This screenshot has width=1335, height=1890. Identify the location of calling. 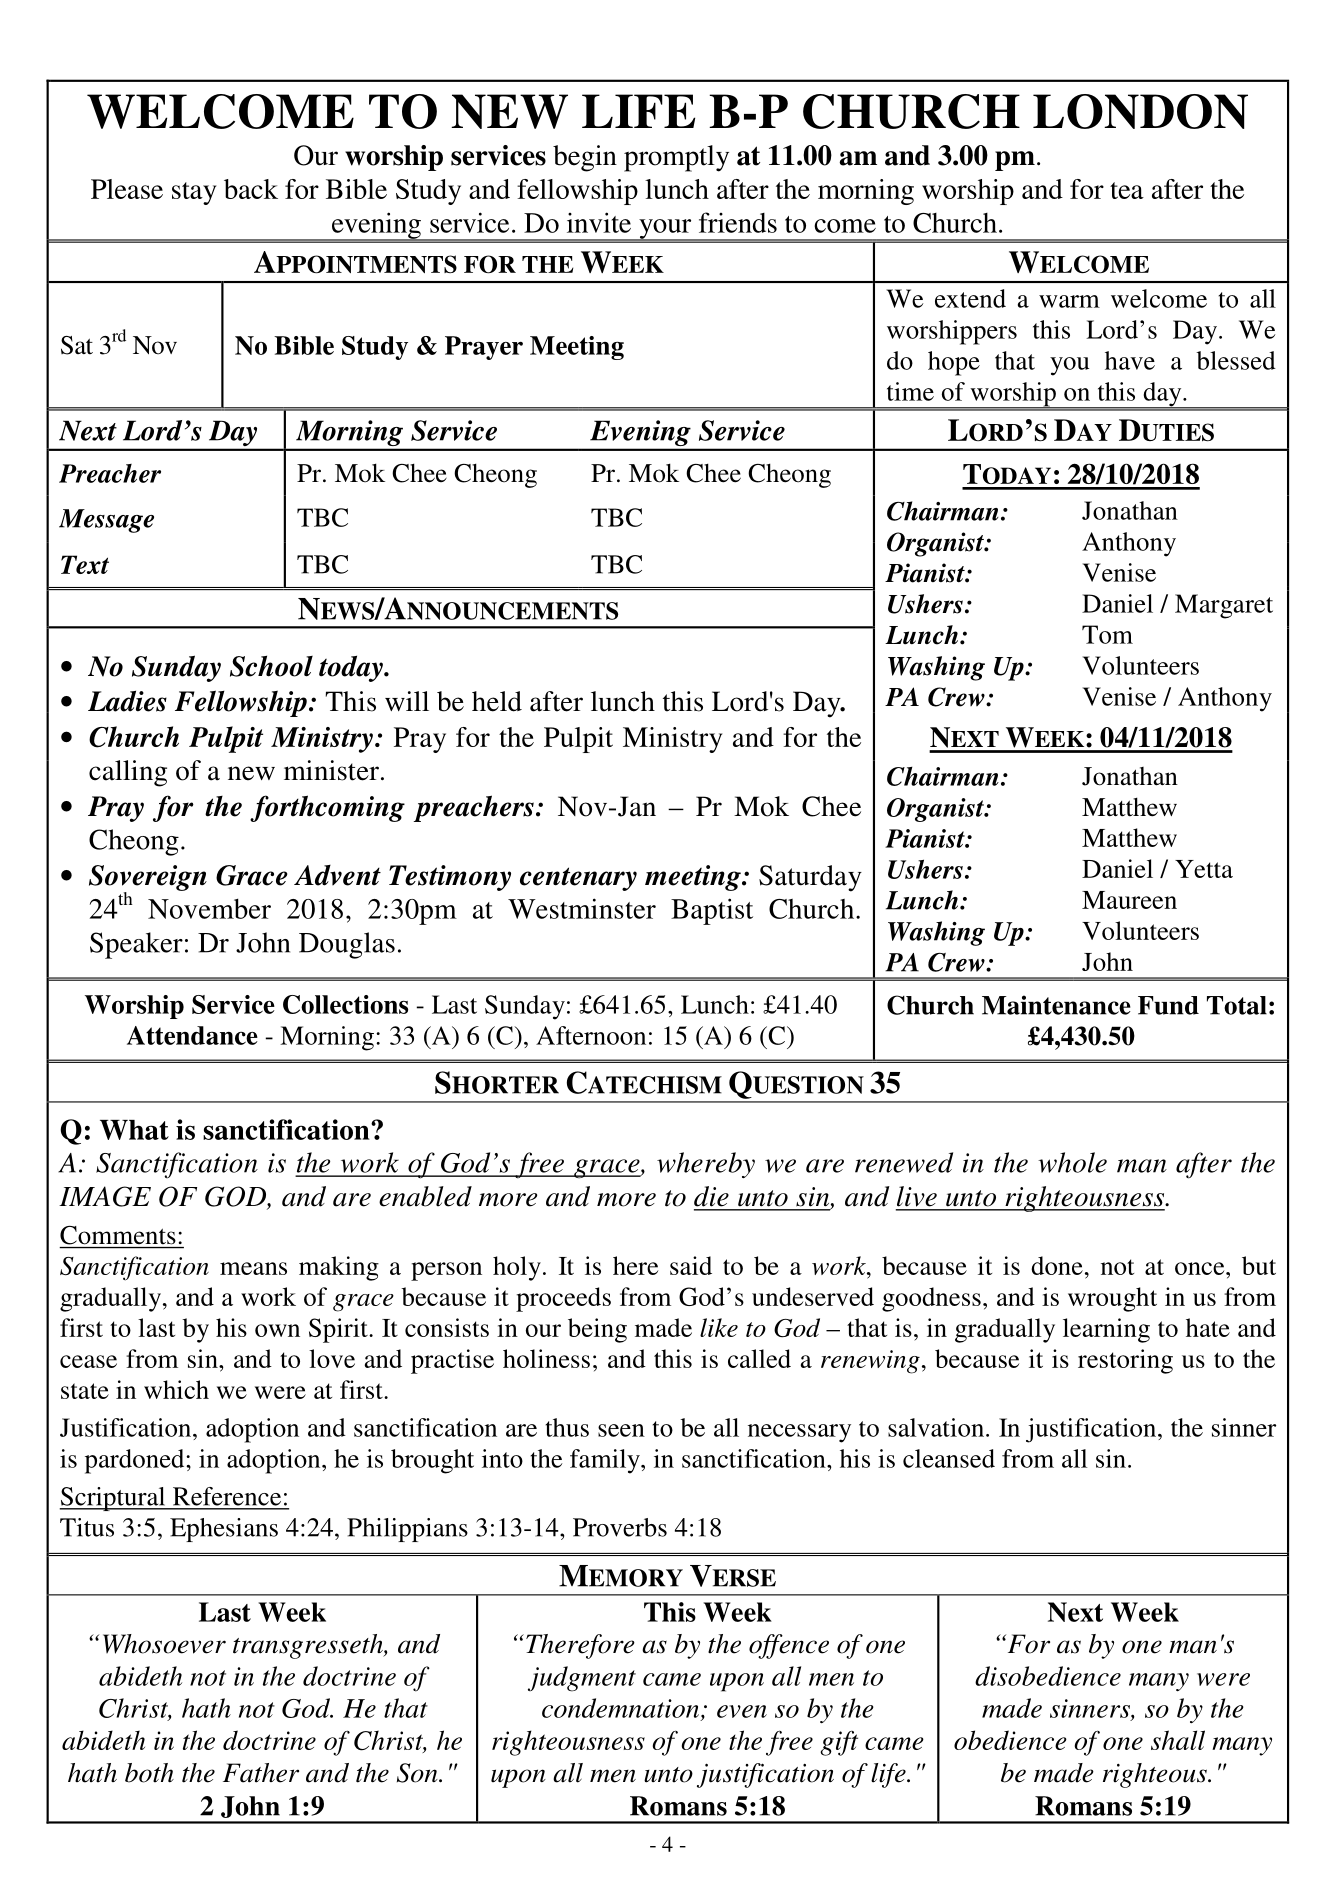
(128, 773).
